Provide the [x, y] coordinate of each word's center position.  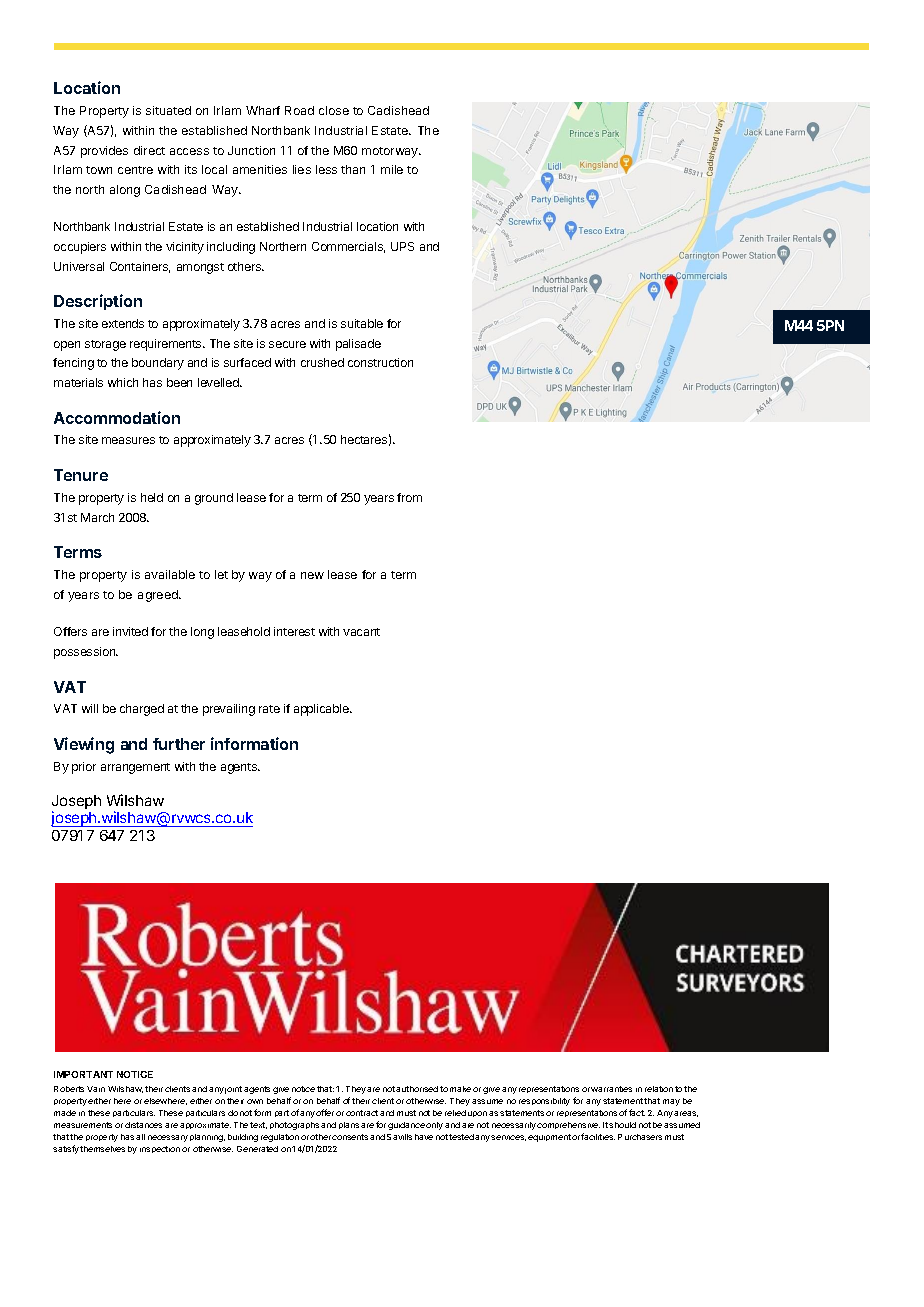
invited [130, 631]
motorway [391, 152]
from [409, 497]
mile [392, 169]
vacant [361, 632]
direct [149, 150]
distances [143, 1125]
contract [362, 1113]
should [622, 1125]
